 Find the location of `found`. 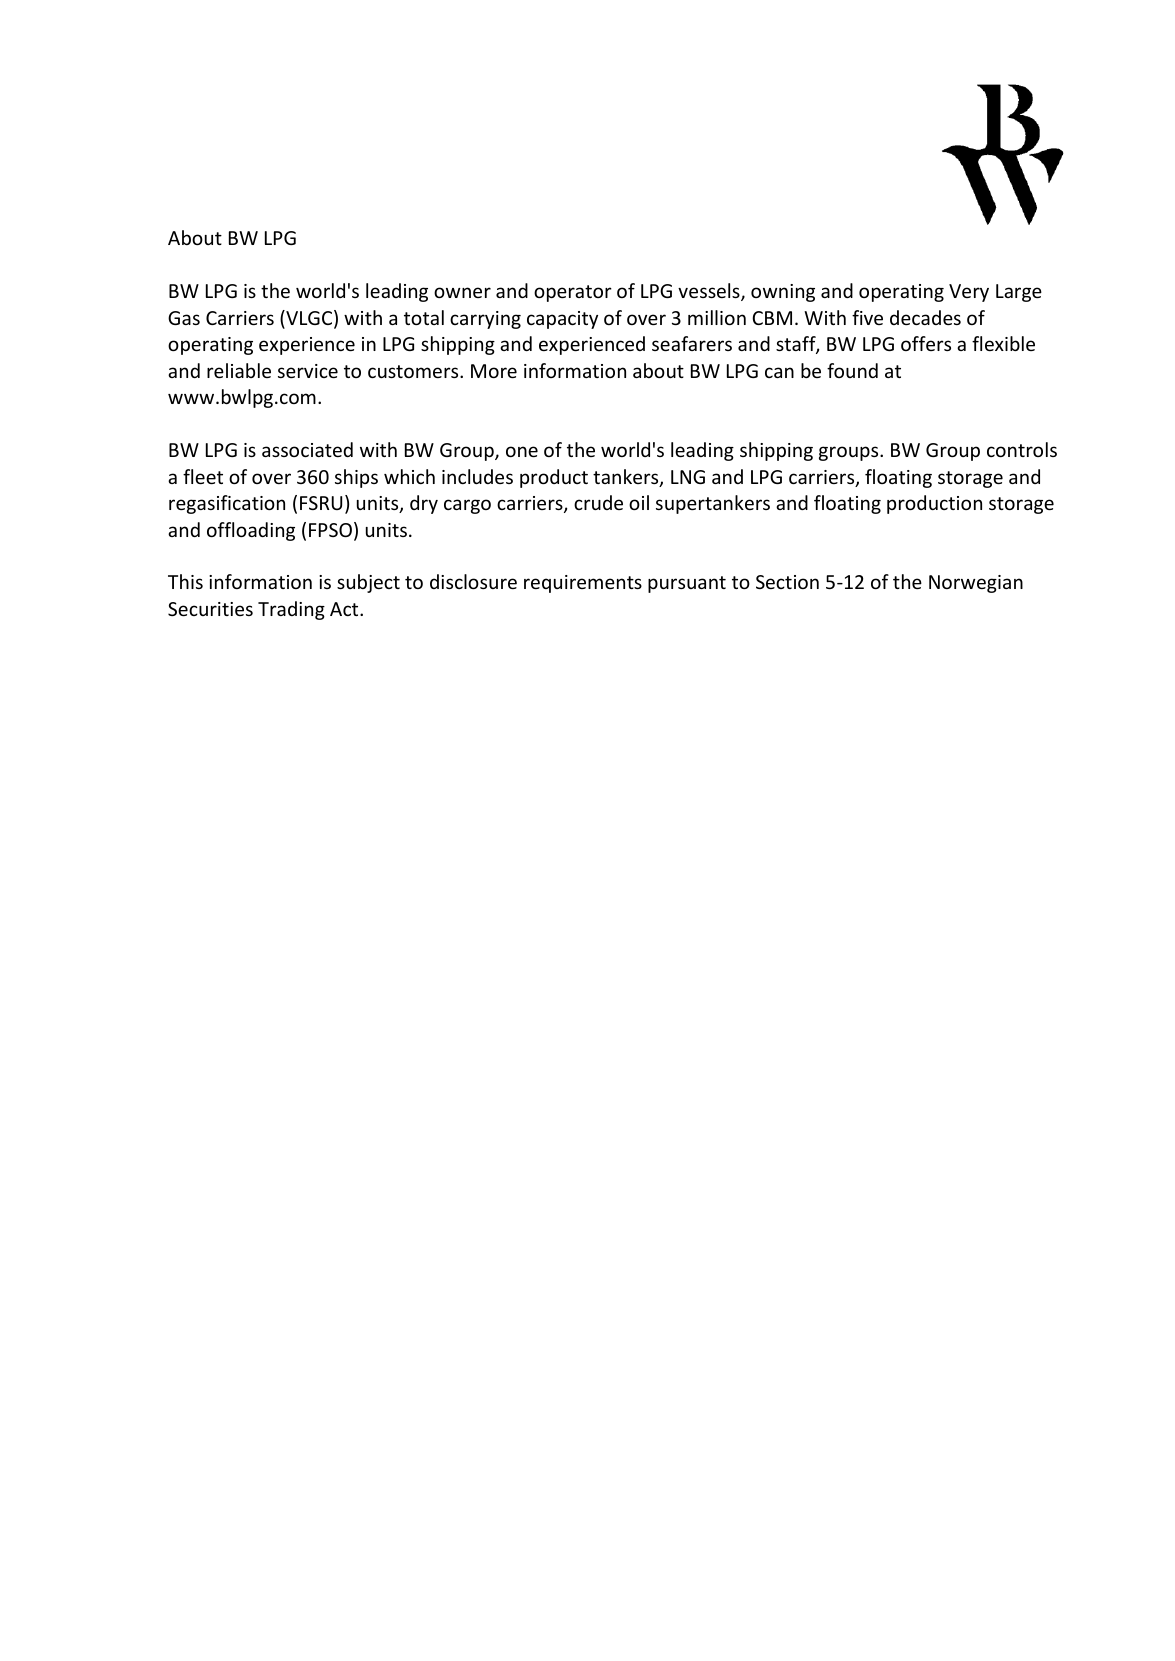

found is located at coordinates (852, 370).
